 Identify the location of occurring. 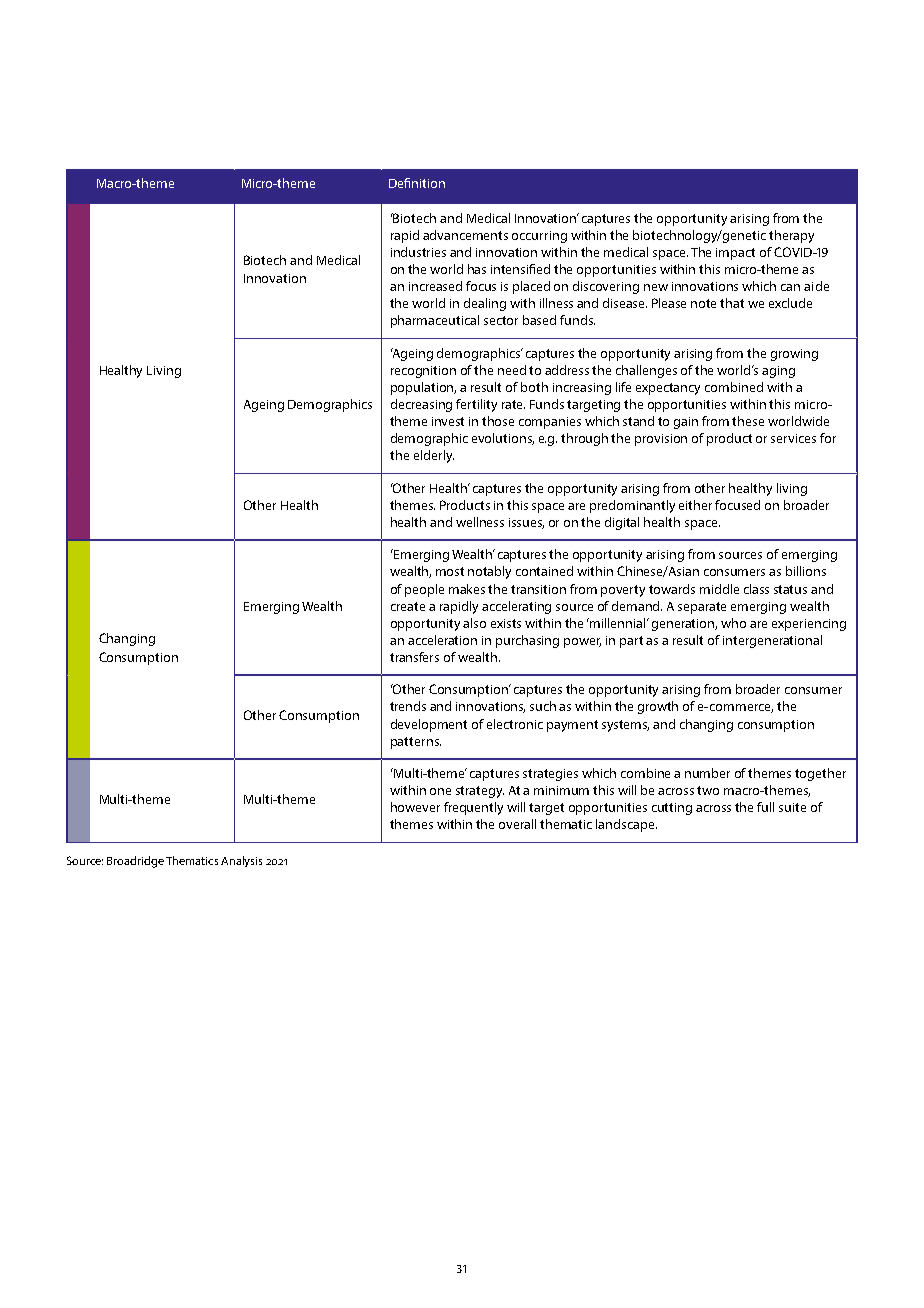
(539, 237).
